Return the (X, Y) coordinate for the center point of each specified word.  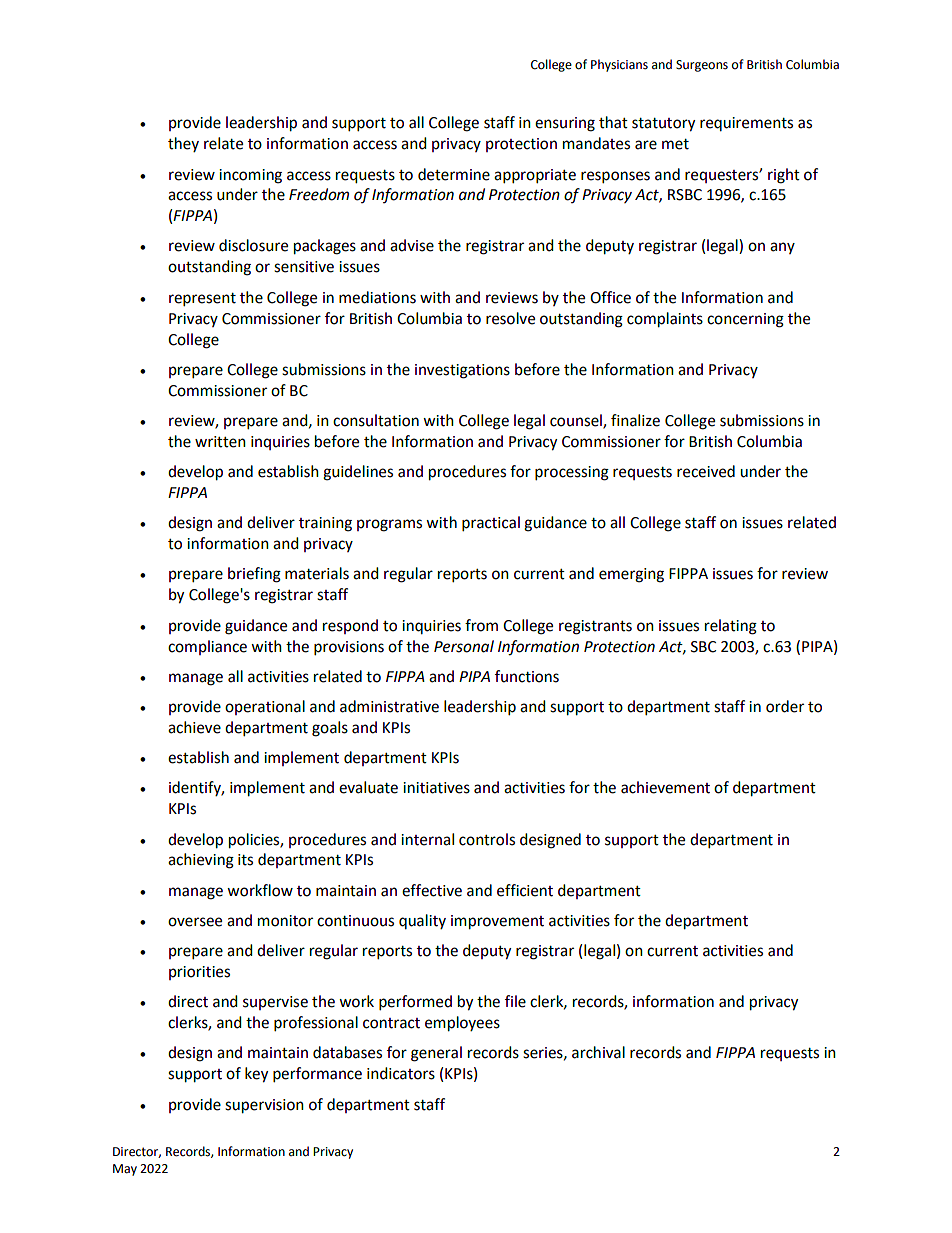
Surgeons (702, 66)
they (183, 144)
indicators (401, 1073)
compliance (207, 647)
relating (731, 627)
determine (454, 174)
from (481, 625)
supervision (264, 1106)
